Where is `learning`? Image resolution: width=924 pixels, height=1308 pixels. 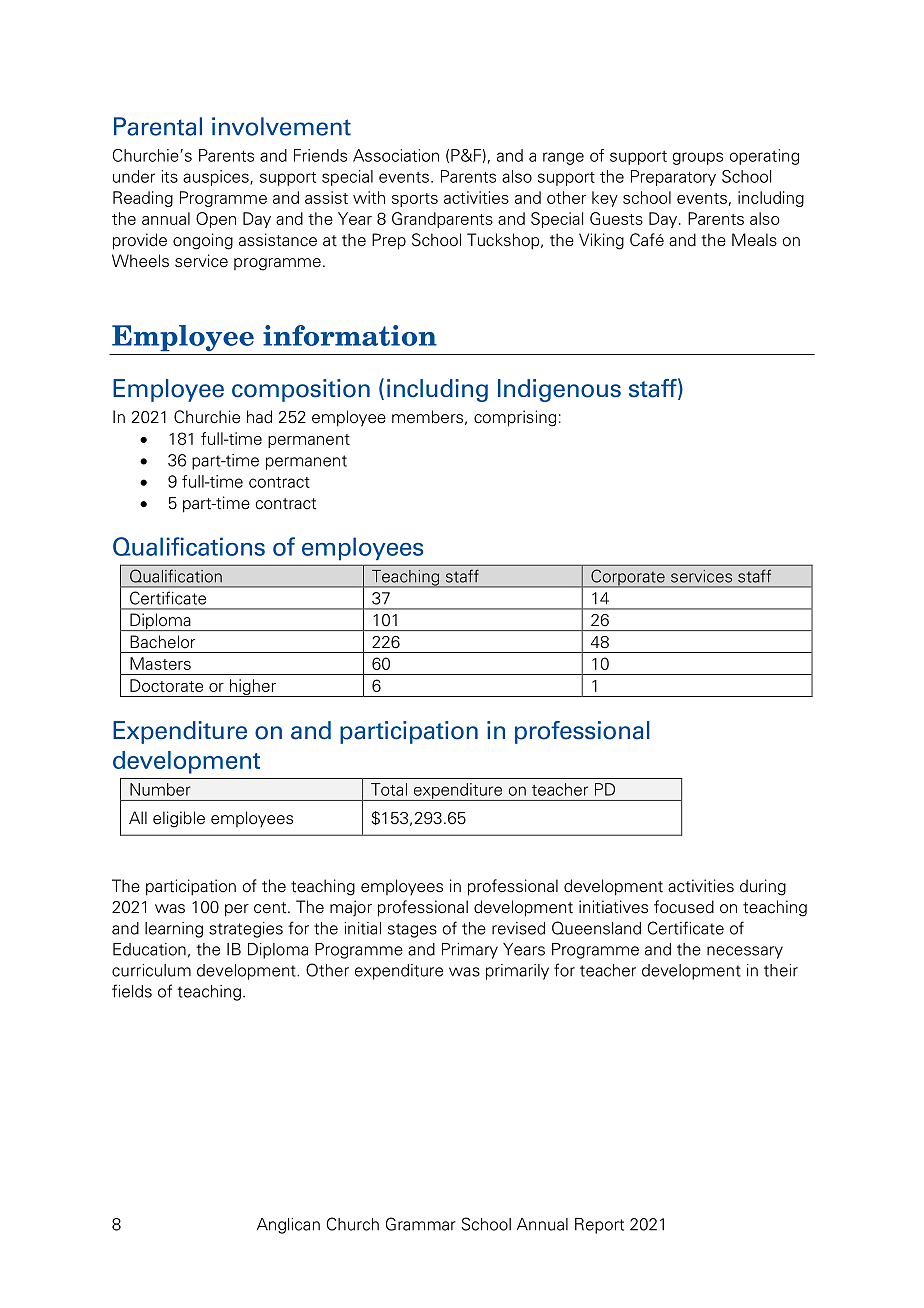 learning is located at coordinates (174, 930).
